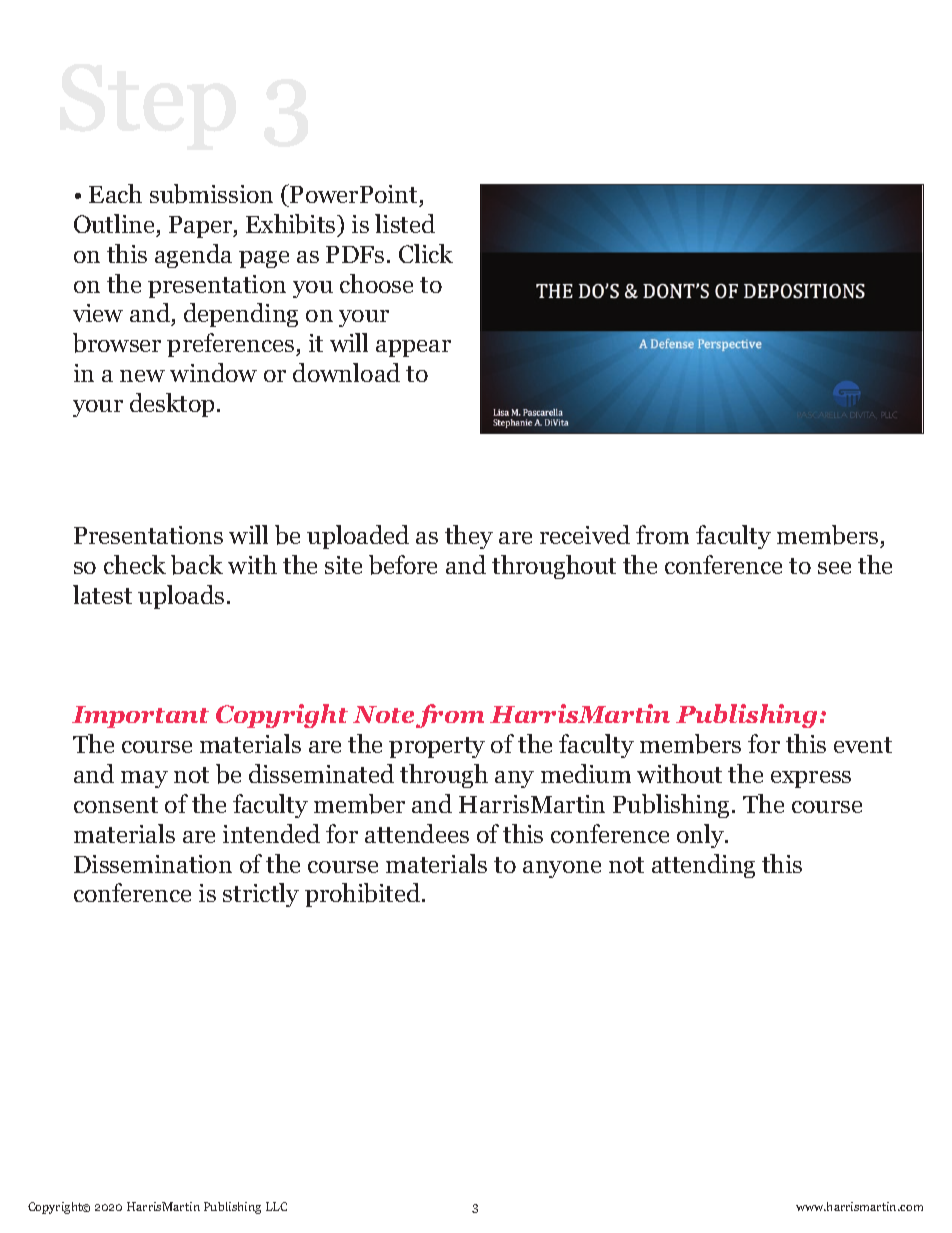 The width and height of the document is (952, 1233). I want to click on event, so click(863, 745).
